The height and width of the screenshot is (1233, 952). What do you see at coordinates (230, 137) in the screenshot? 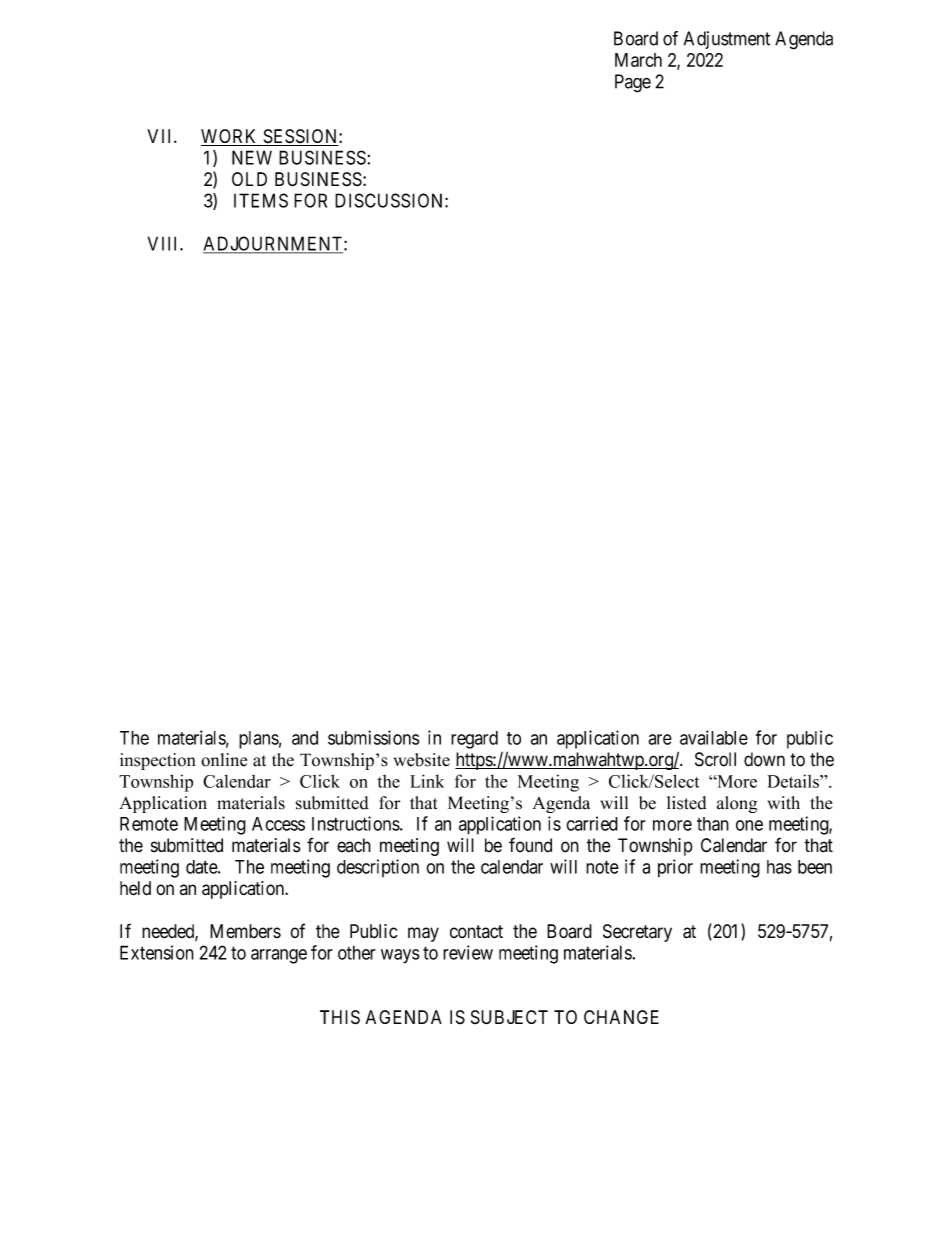
I see `WORK` at bounding box center [230, 137].
